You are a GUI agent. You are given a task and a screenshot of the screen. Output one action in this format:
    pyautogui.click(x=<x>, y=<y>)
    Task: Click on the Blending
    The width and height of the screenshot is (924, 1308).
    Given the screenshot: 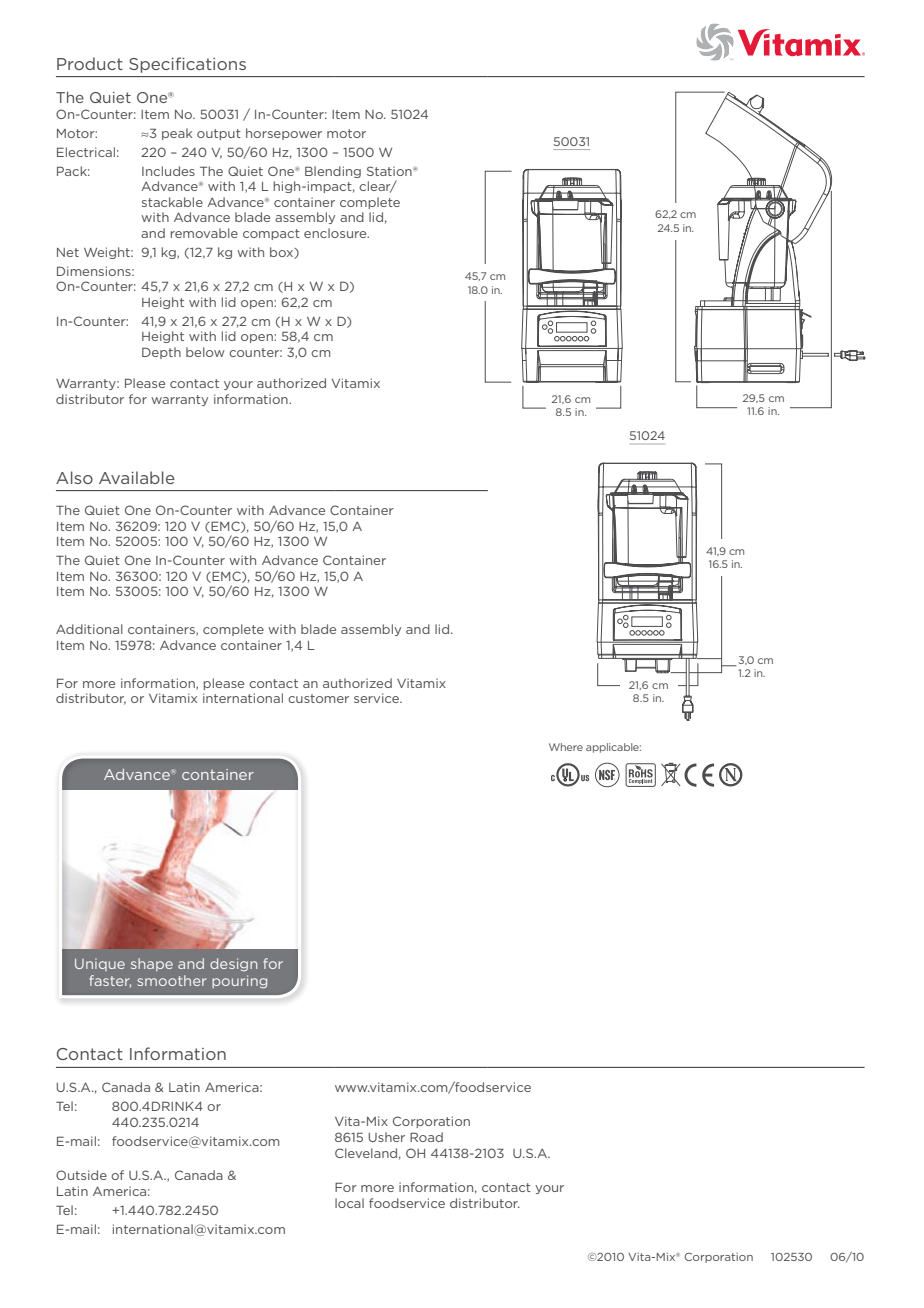 What is the action you would take?
    pyautogui.click(x=333, y=172)
